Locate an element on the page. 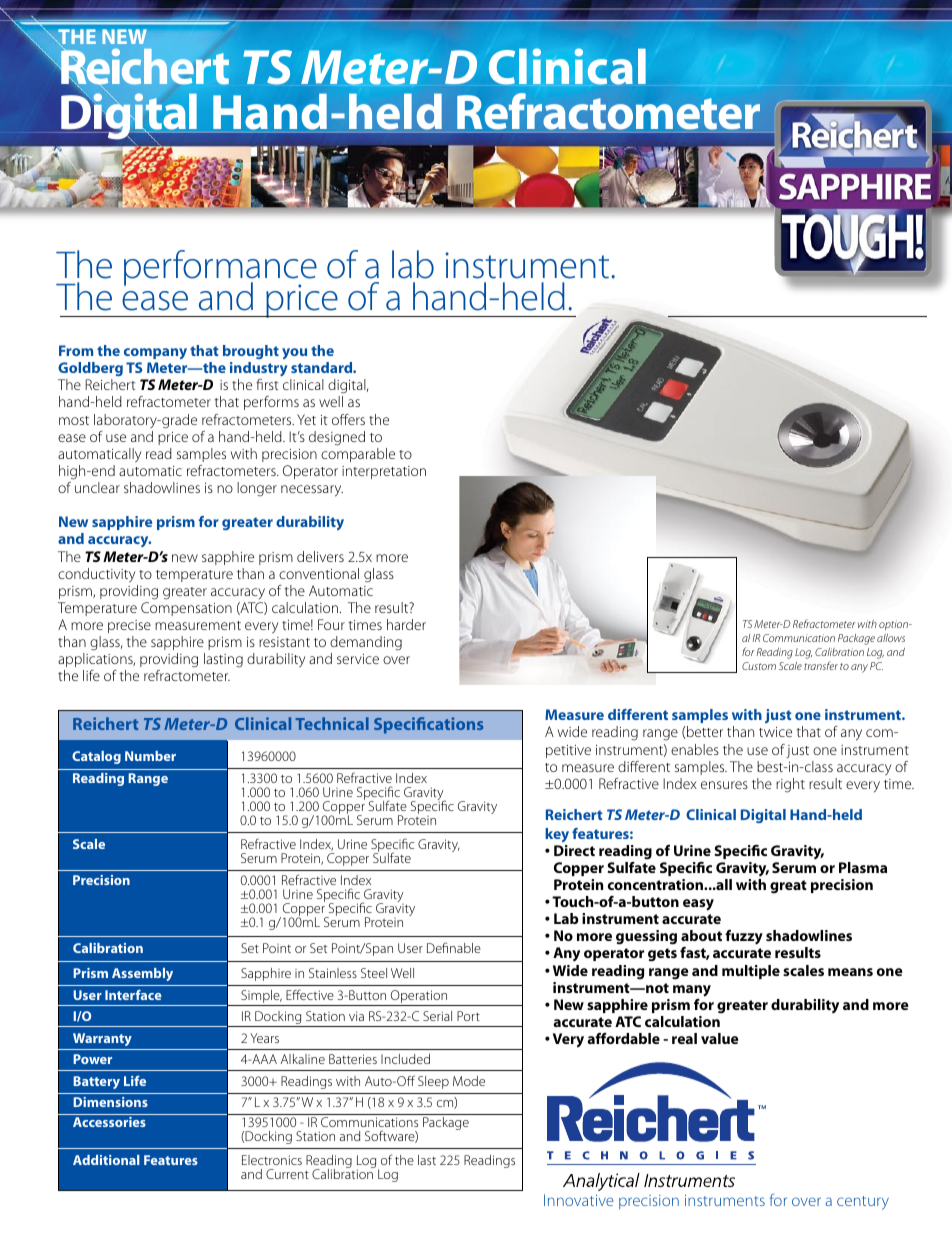 This document has width=952, height=1233. Compensation is located at coordinates (186, 609).
